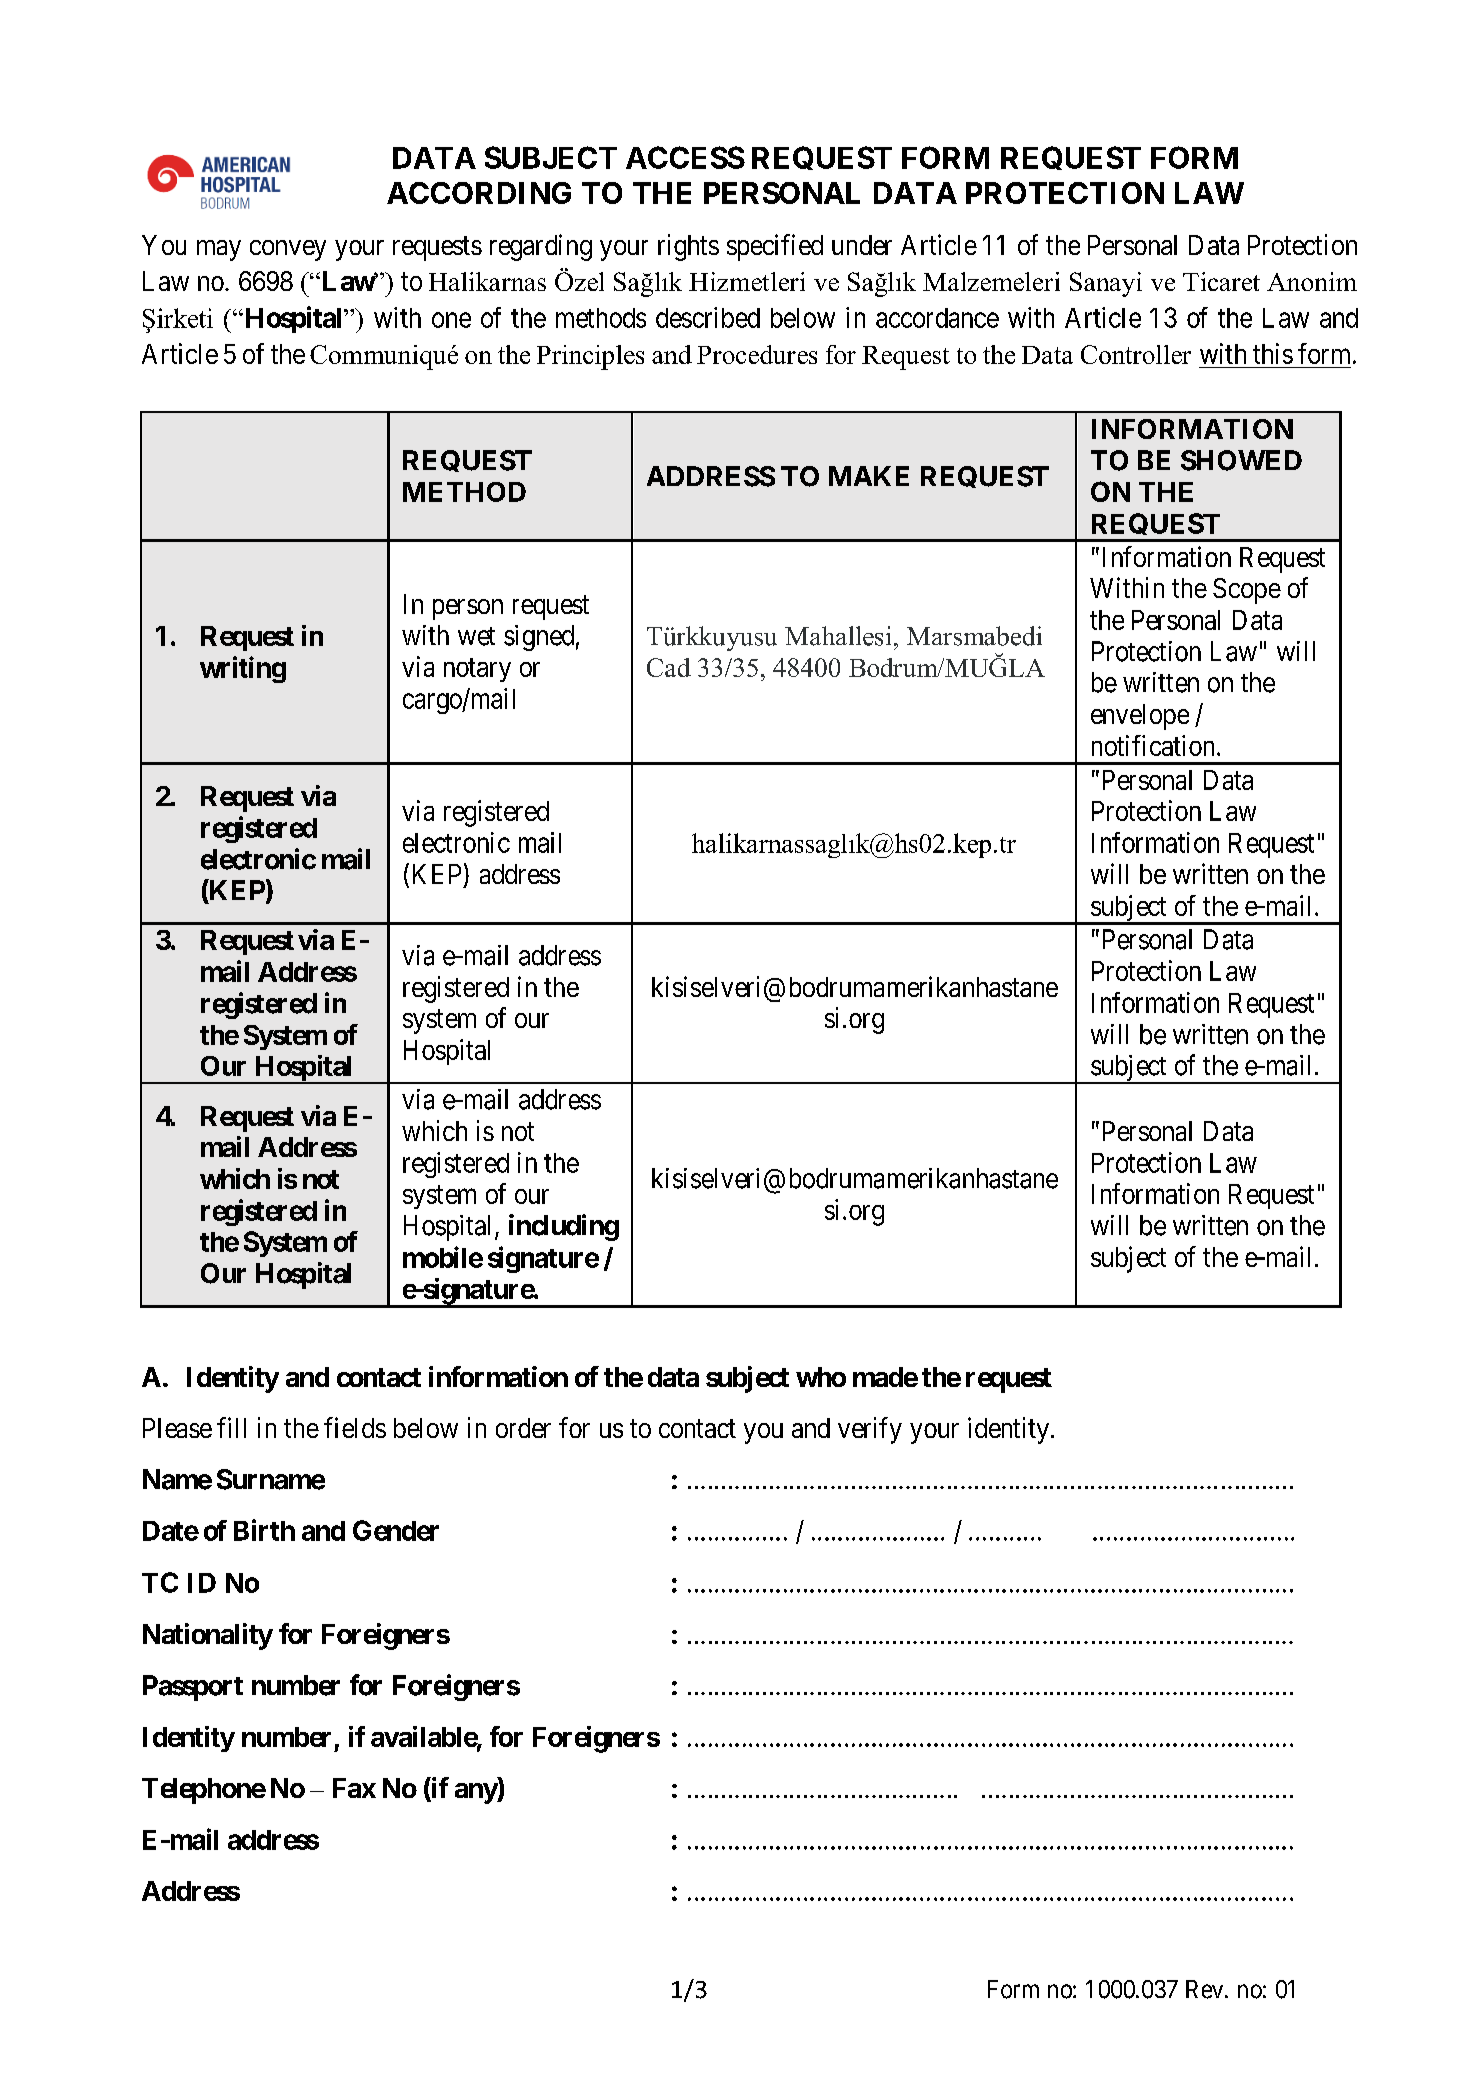 Image resolution: width=1481 pixels, height=2095 pixels. I want to click on notary, so click(477, 670).
